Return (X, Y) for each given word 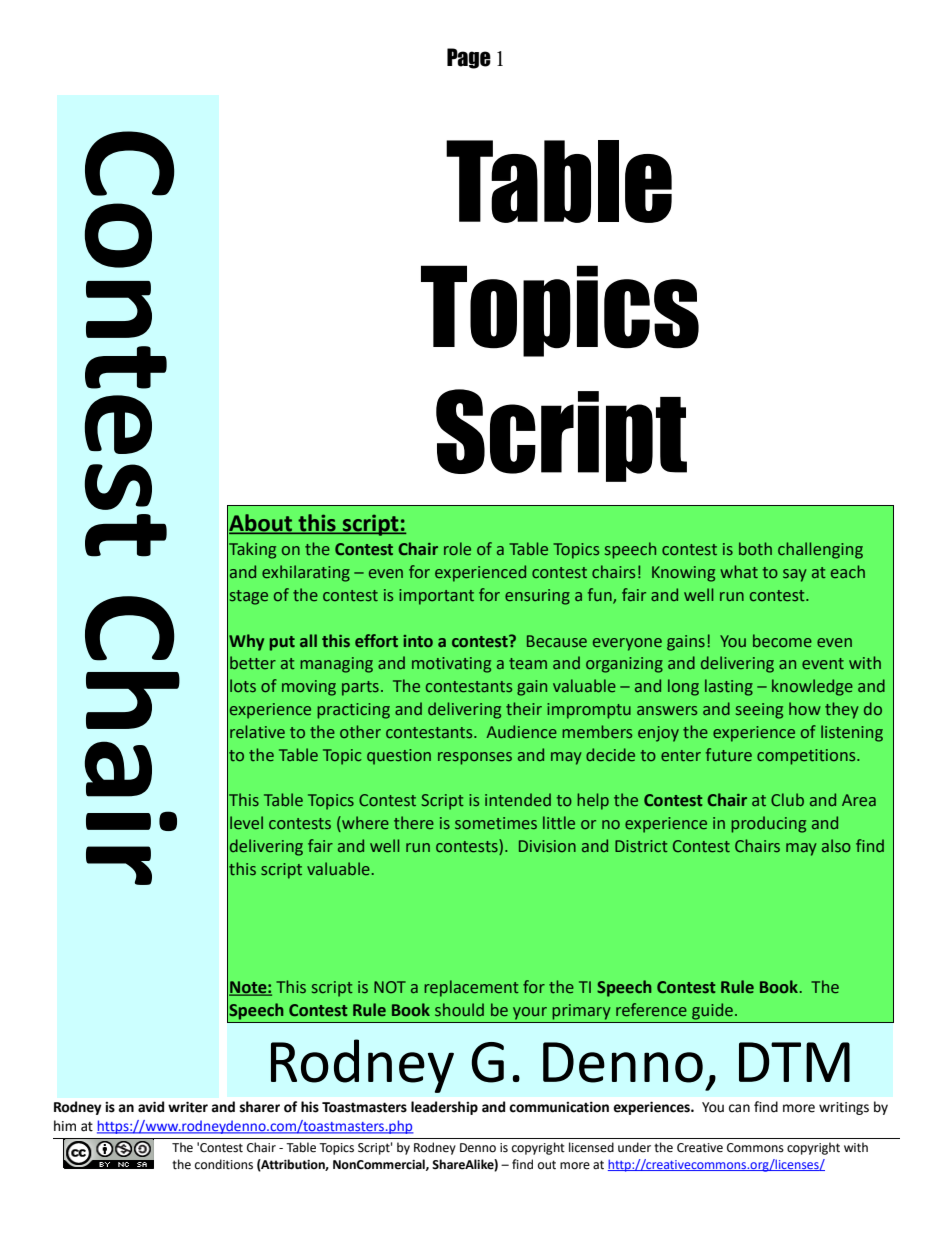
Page (469, 58)
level (246, 822)
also (836, 845)
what (739, 571)
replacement (471, 988)
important (436, 597)
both (755, 548)
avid (151, 1107)
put (282, 643)
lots (243, 685)
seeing (759, 711)
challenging (820, 550)
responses (475, 758)
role (457, 548)
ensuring (537, 597)
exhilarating (306, 573)
